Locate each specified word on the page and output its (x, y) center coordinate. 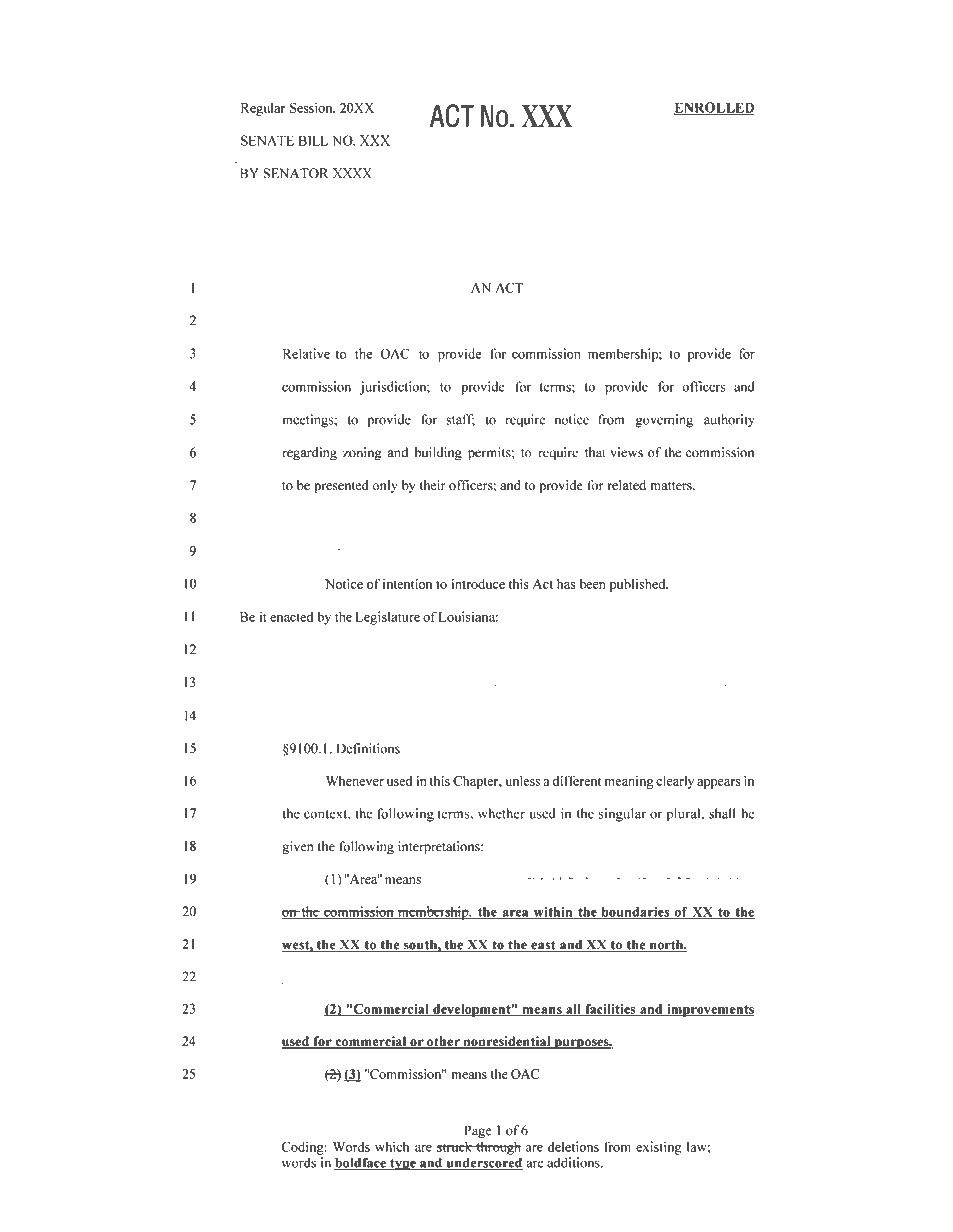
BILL (313, 140)
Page (478, 1132)
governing (664, 421)
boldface (361, 1163)
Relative (306, 353)
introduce (478, 584)
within (552, 912)
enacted (291, 616)
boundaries (636, 912)
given (297, 848)
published (638, 585)
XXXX (352, 173)
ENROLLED (714, 108)
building (438, 454)
